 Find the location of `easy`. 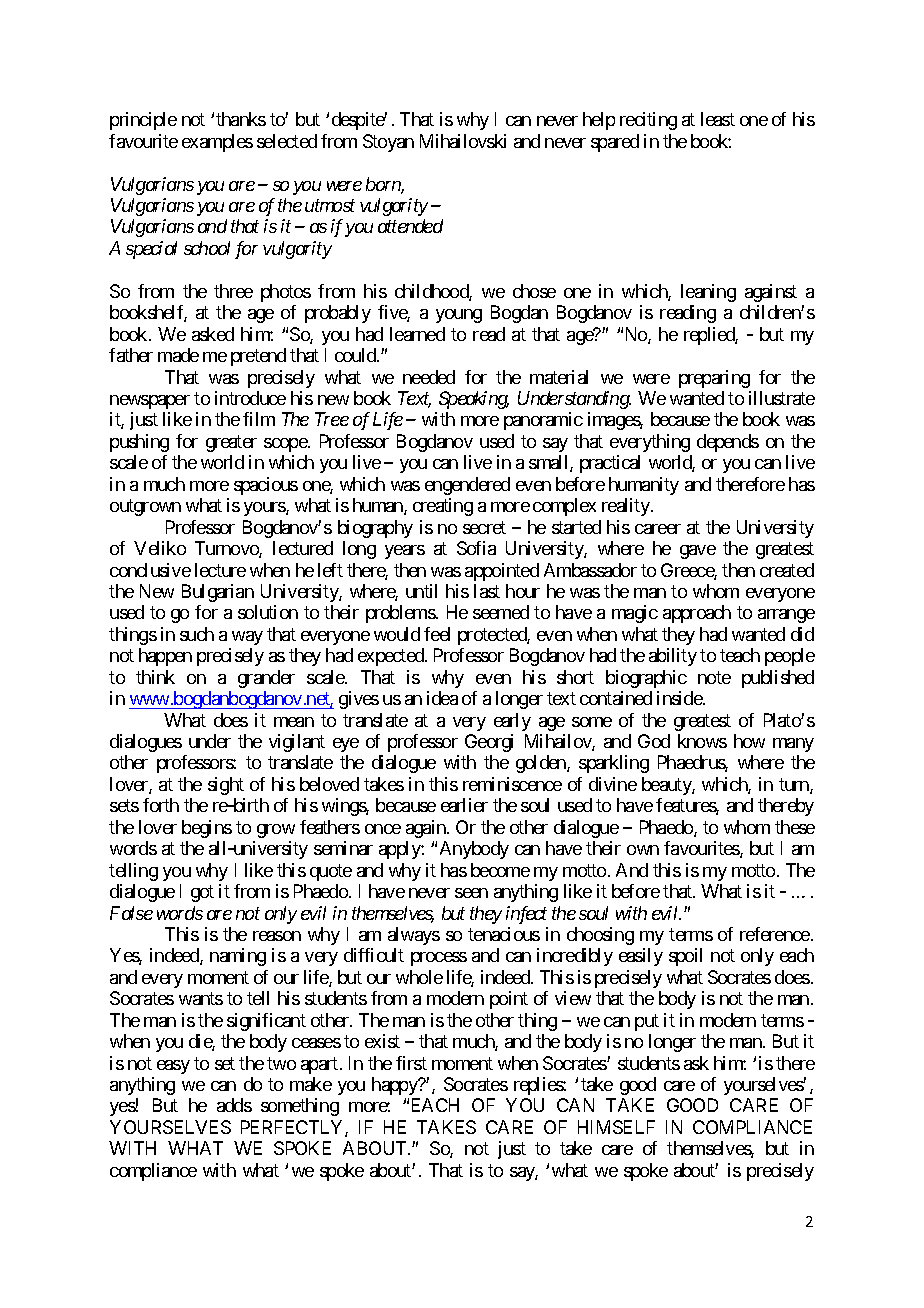

easy is located at coordinates (173, 1067).
